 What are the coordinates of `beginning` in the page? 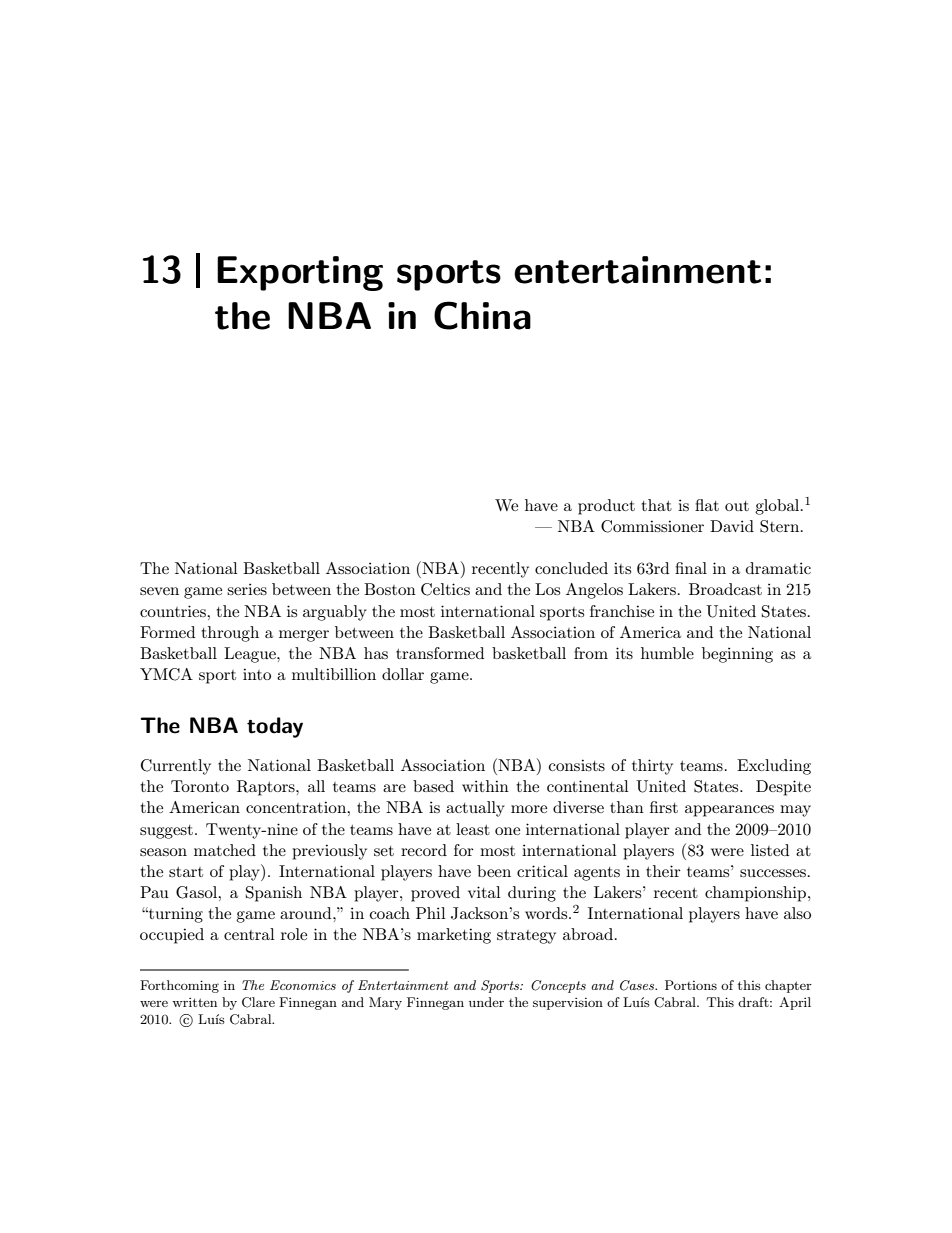 It's located at (737, 655).
